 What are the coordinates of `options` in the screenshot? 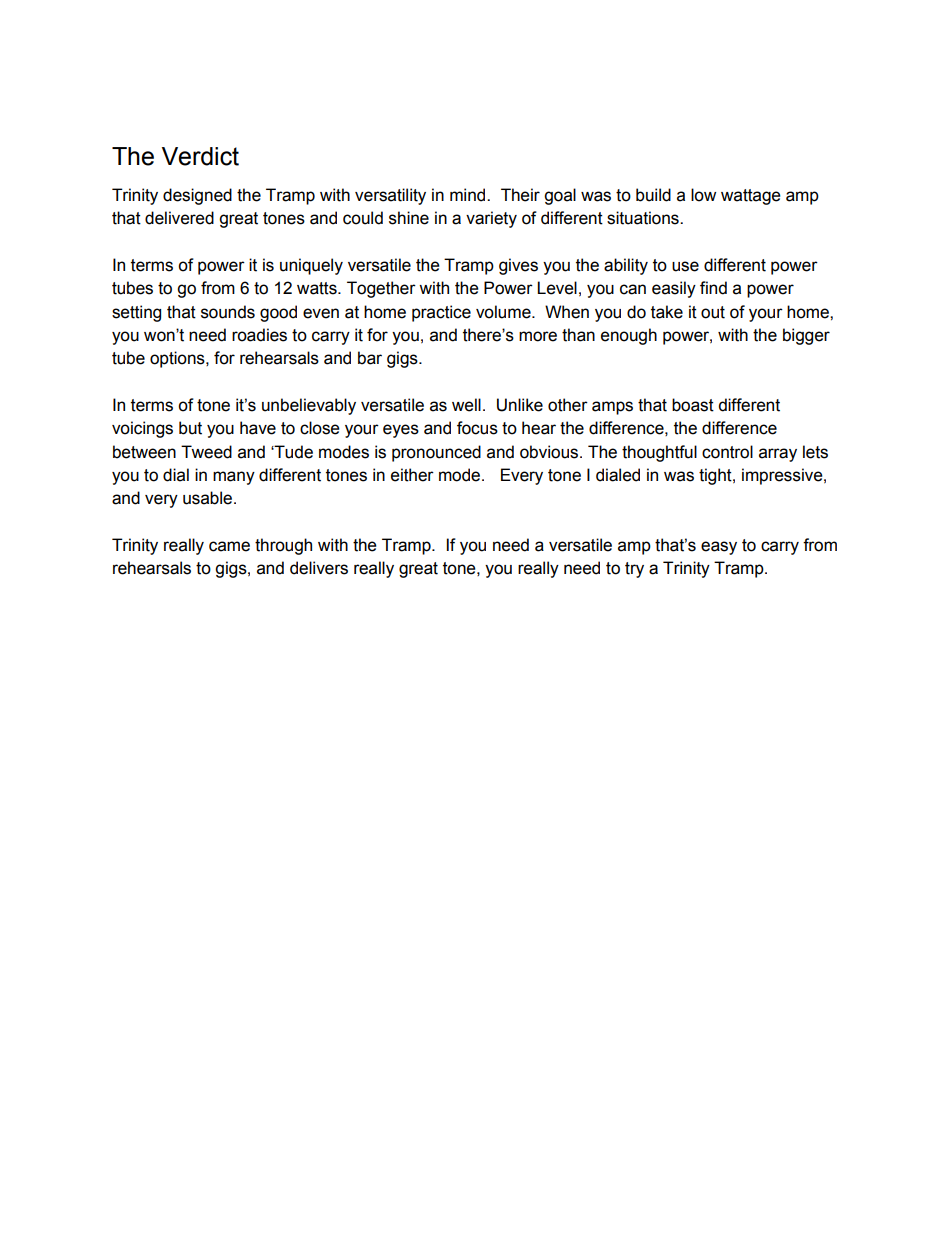 It's located at (178, 359).
